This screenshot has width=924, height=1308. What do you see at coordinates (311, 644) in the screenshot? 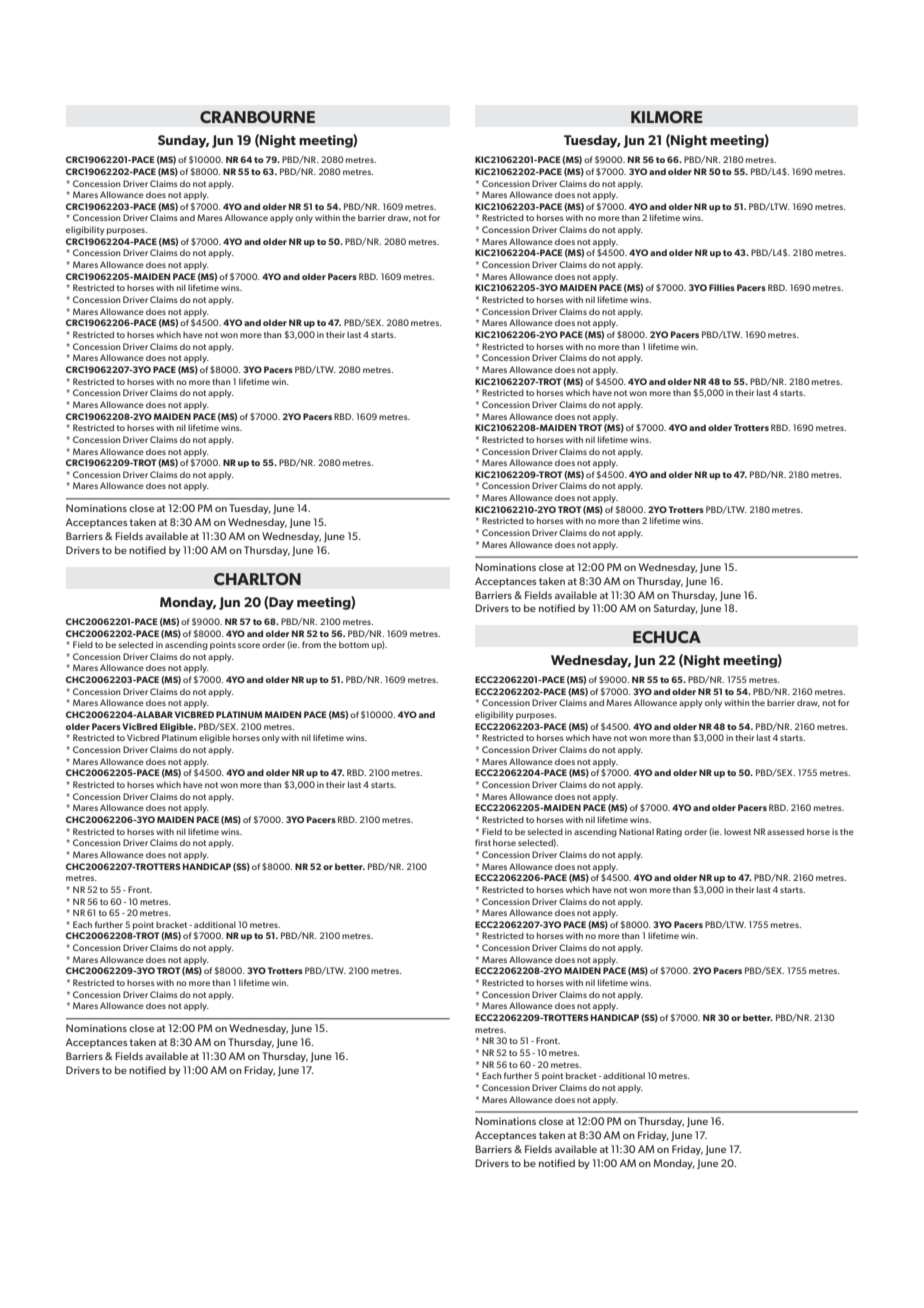
I see `from` at bounding box center [311, 644].
